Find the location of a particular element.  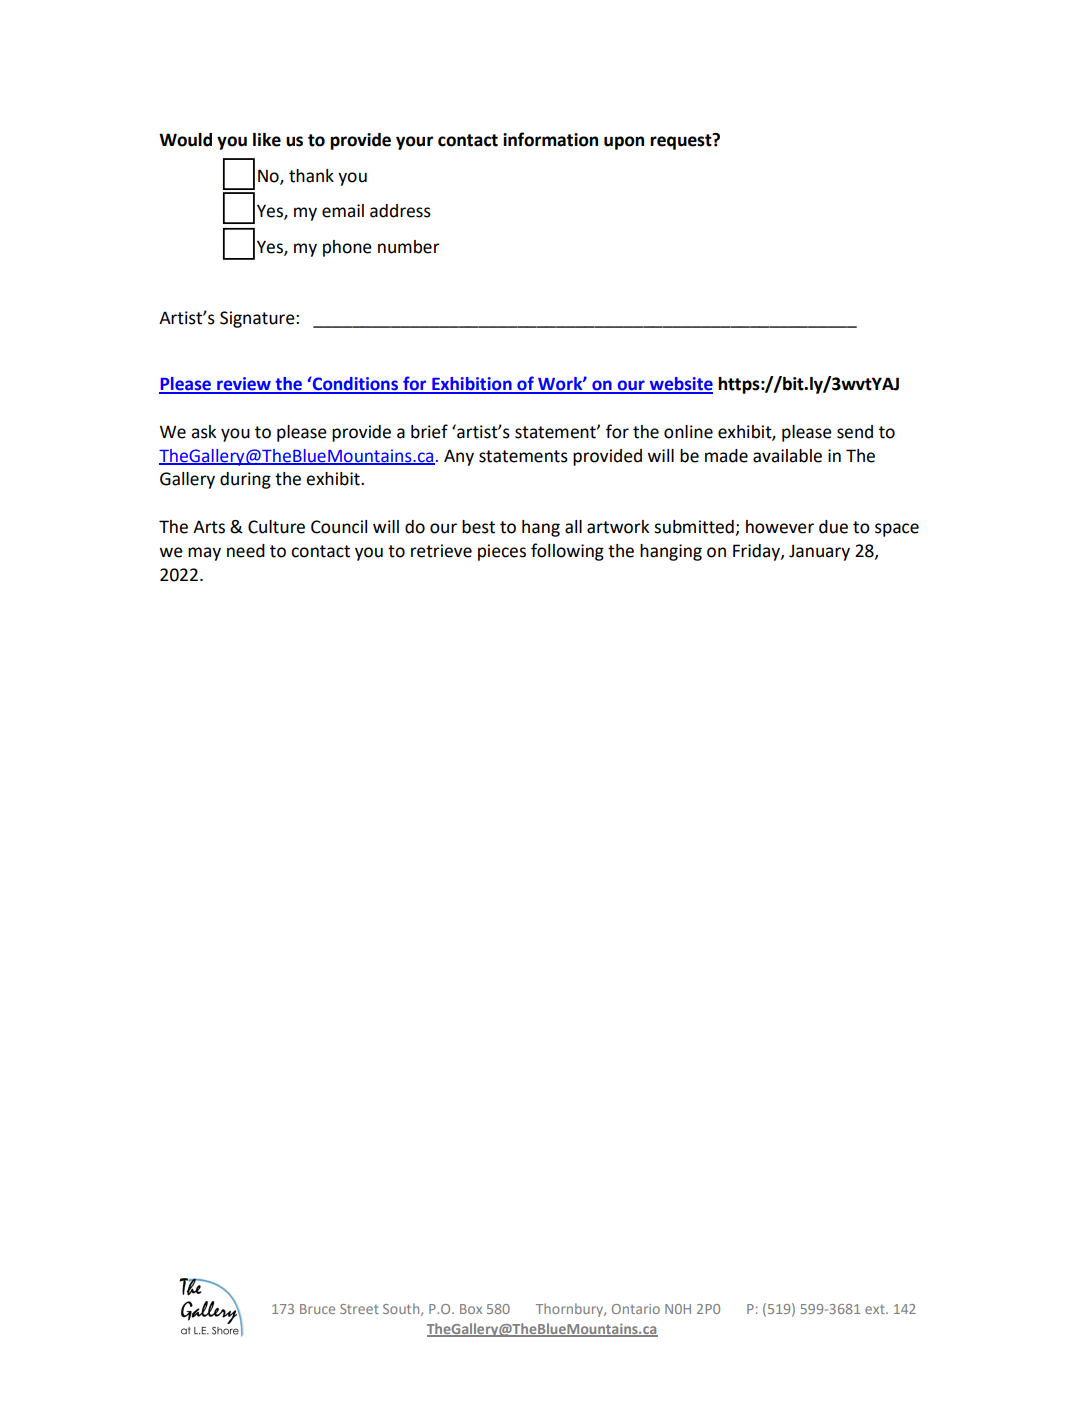

Box is located at coordinates (471, 1309).
